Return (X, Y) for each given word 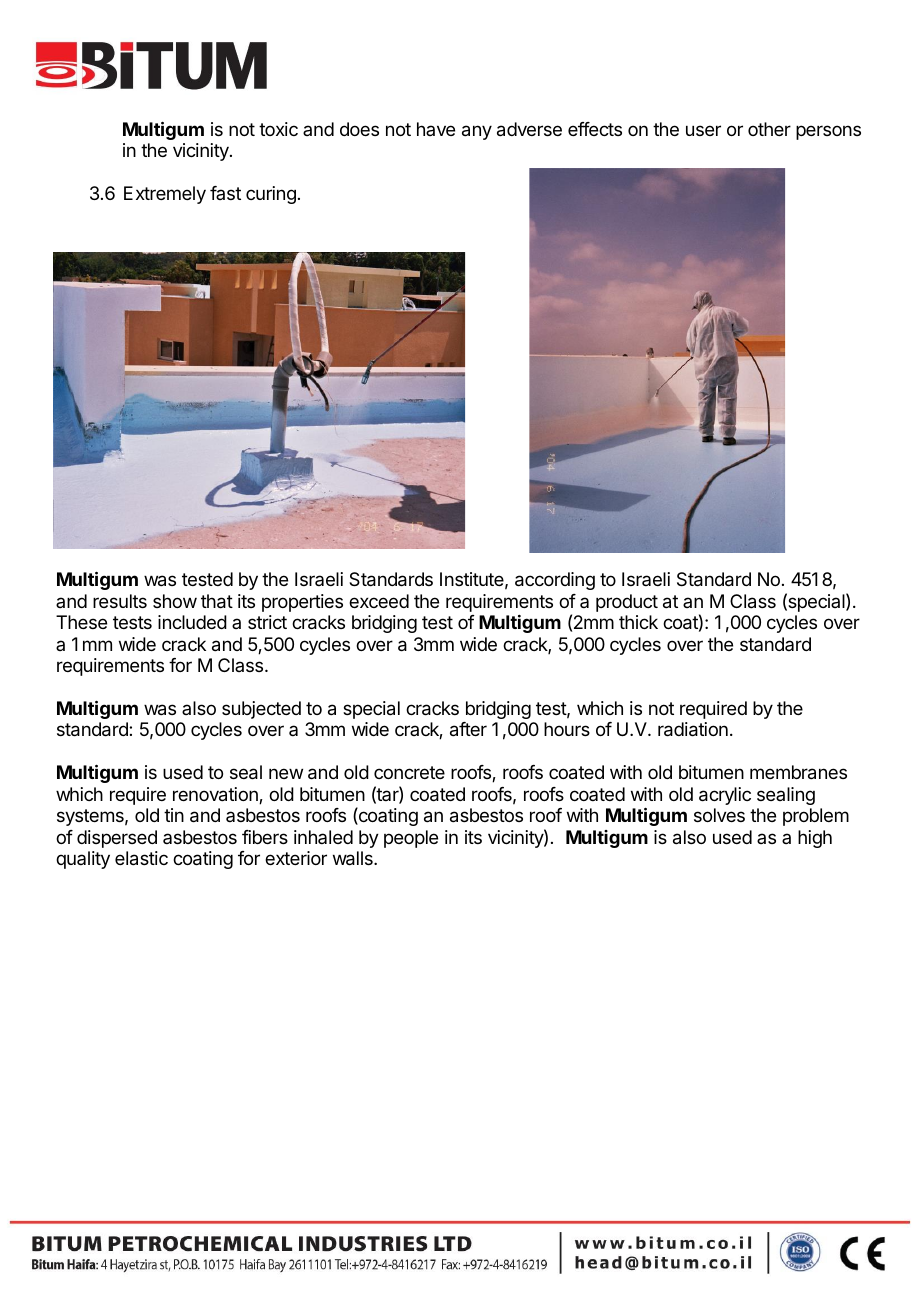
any (477, 132)
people (411, 839)
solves (719, 815)
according (555, 581)
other (769, 129)
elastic (141, 858)
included (192, 622)
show (175, 601)
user (703, 130)
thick (638, 622)
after (468, 729)
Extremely (165, 195)
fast (225, 193)
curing (271, 195)
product (627, 603)
